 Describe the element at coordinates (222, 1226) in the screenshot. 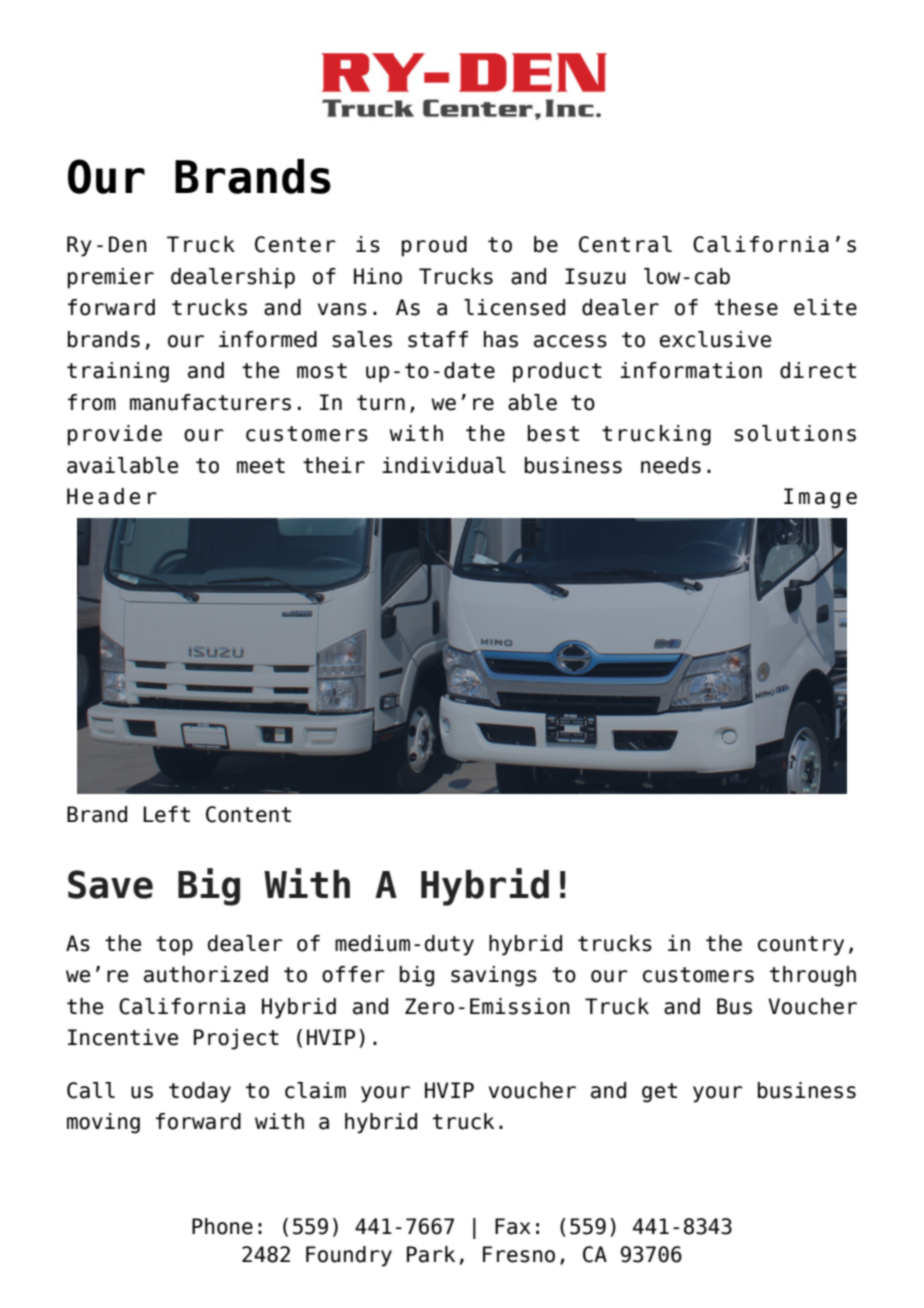

I see `Phone` at that location.
